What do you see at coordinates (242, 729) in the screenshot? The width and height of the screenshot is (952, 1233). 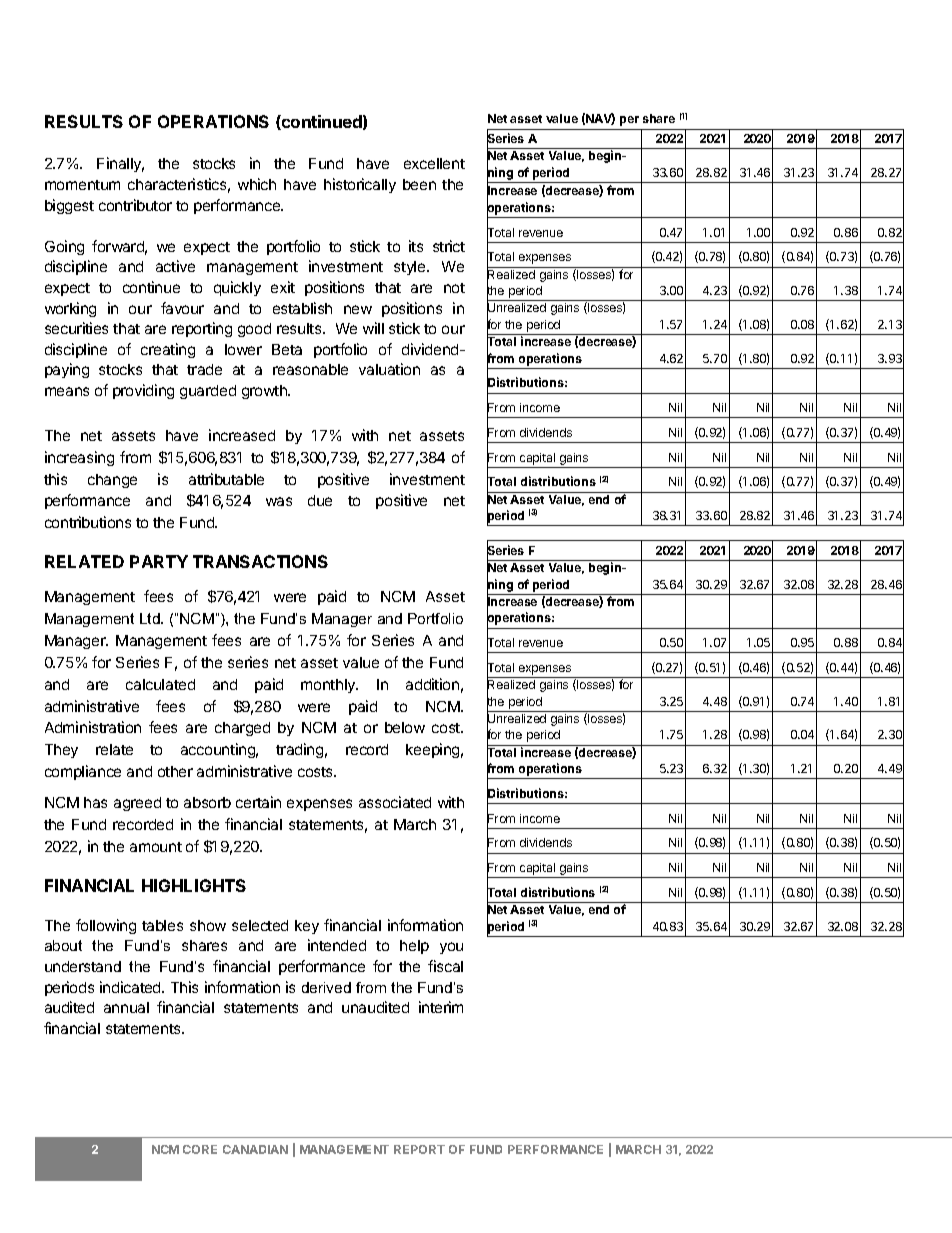 I see `charged` at bounding box center [242, 729].
